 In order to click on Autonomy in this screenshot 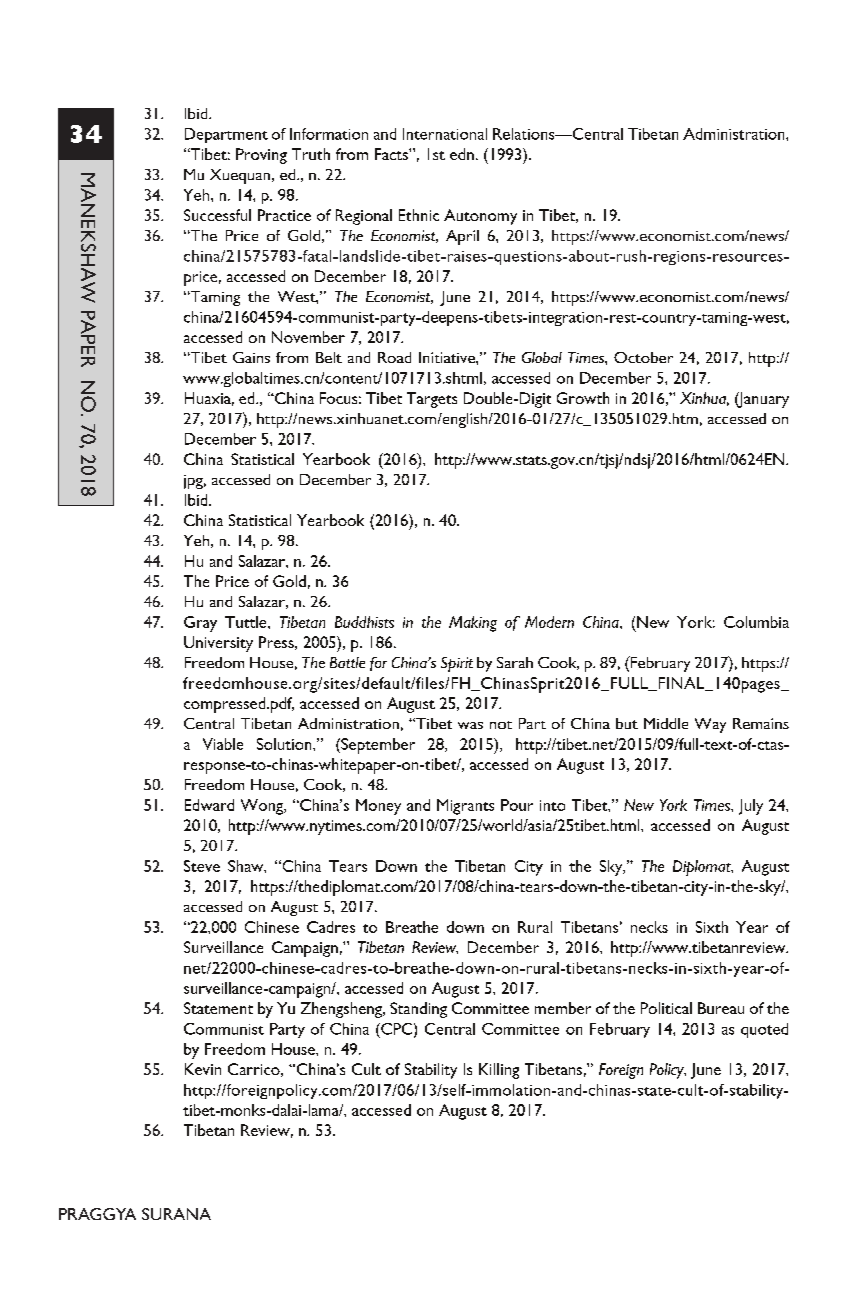, I will do `click(480, 217)`.
